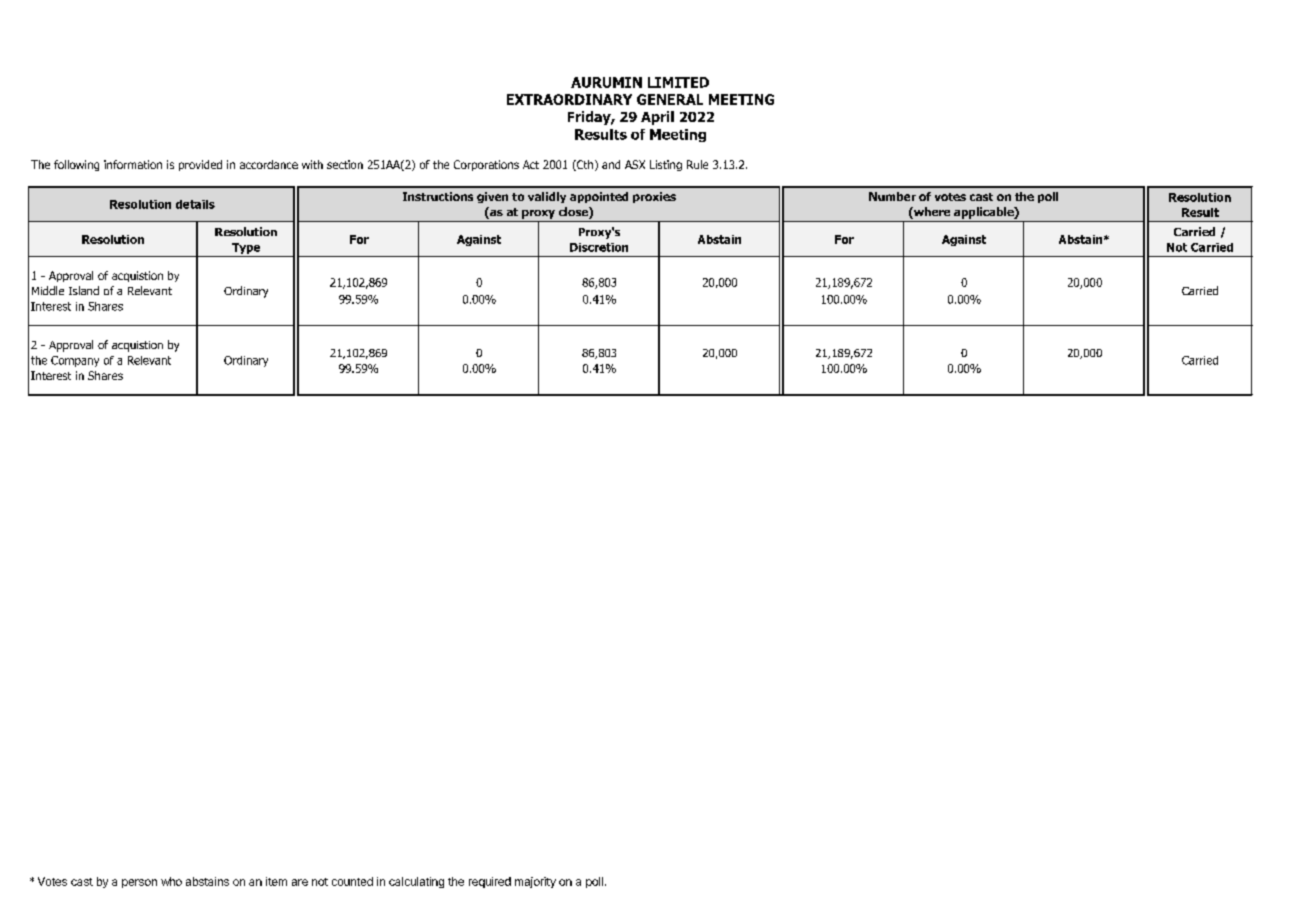 Image resolution: width=1309 pixels, height=924 pixels. What do you see at coordinates (670, 99) in the screenshot?
I see `GENERAL` at bounding box center [670, 99].
